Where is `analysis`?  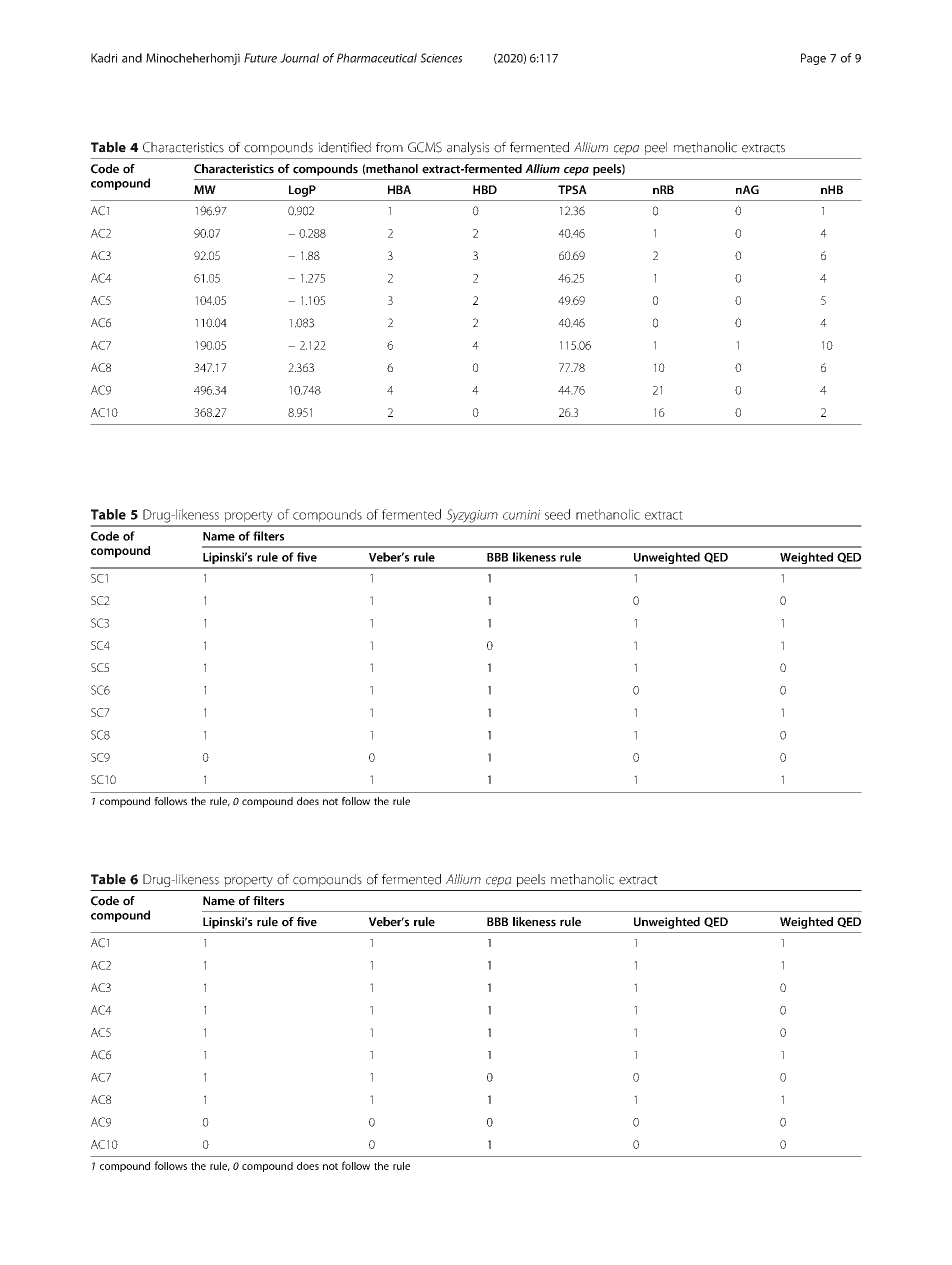
analysis is located at coordinates (468, 148).
